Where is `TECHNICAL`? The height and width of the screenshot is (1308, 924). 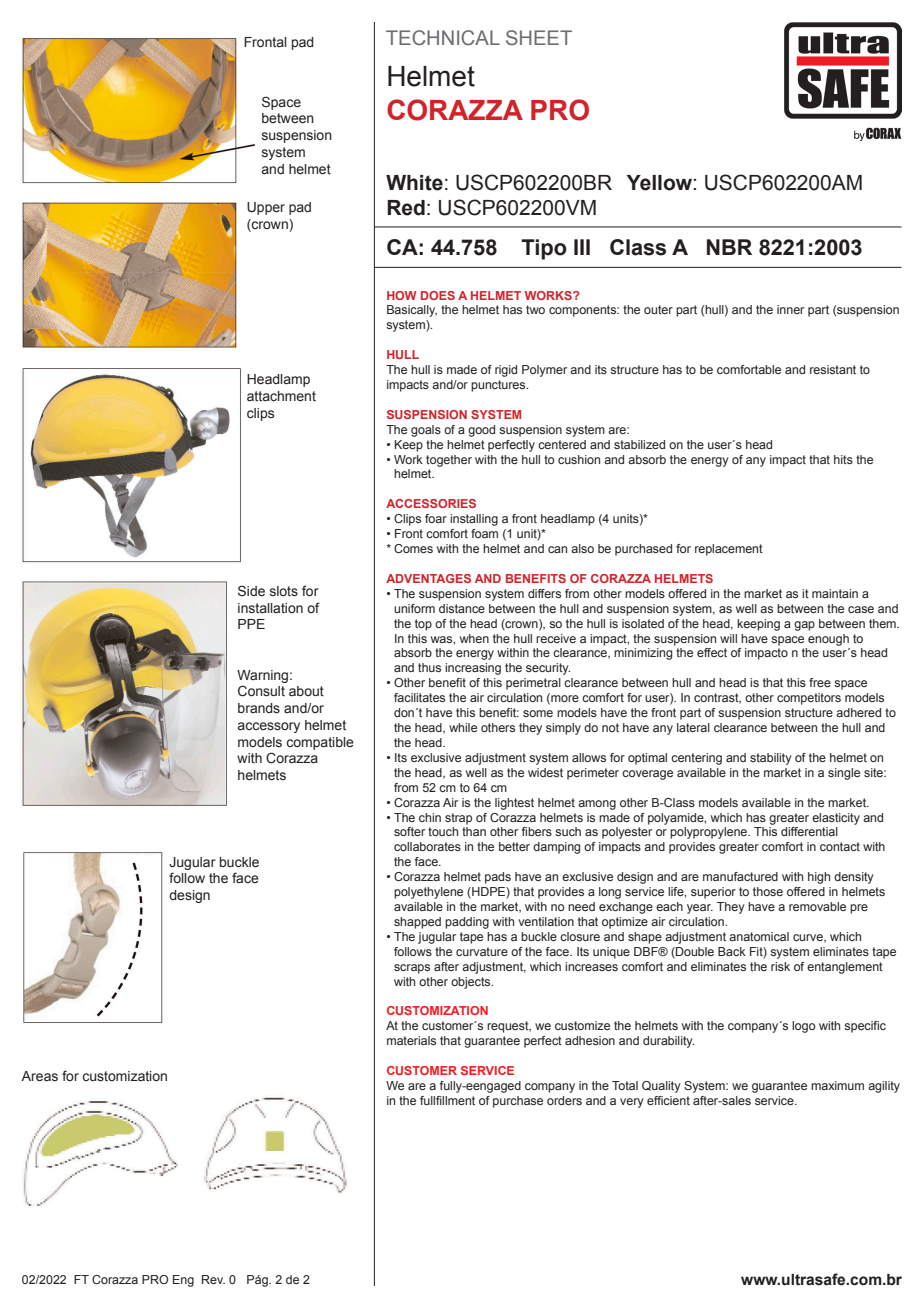 TECHNICAL is located at coordinates (443, 37).
